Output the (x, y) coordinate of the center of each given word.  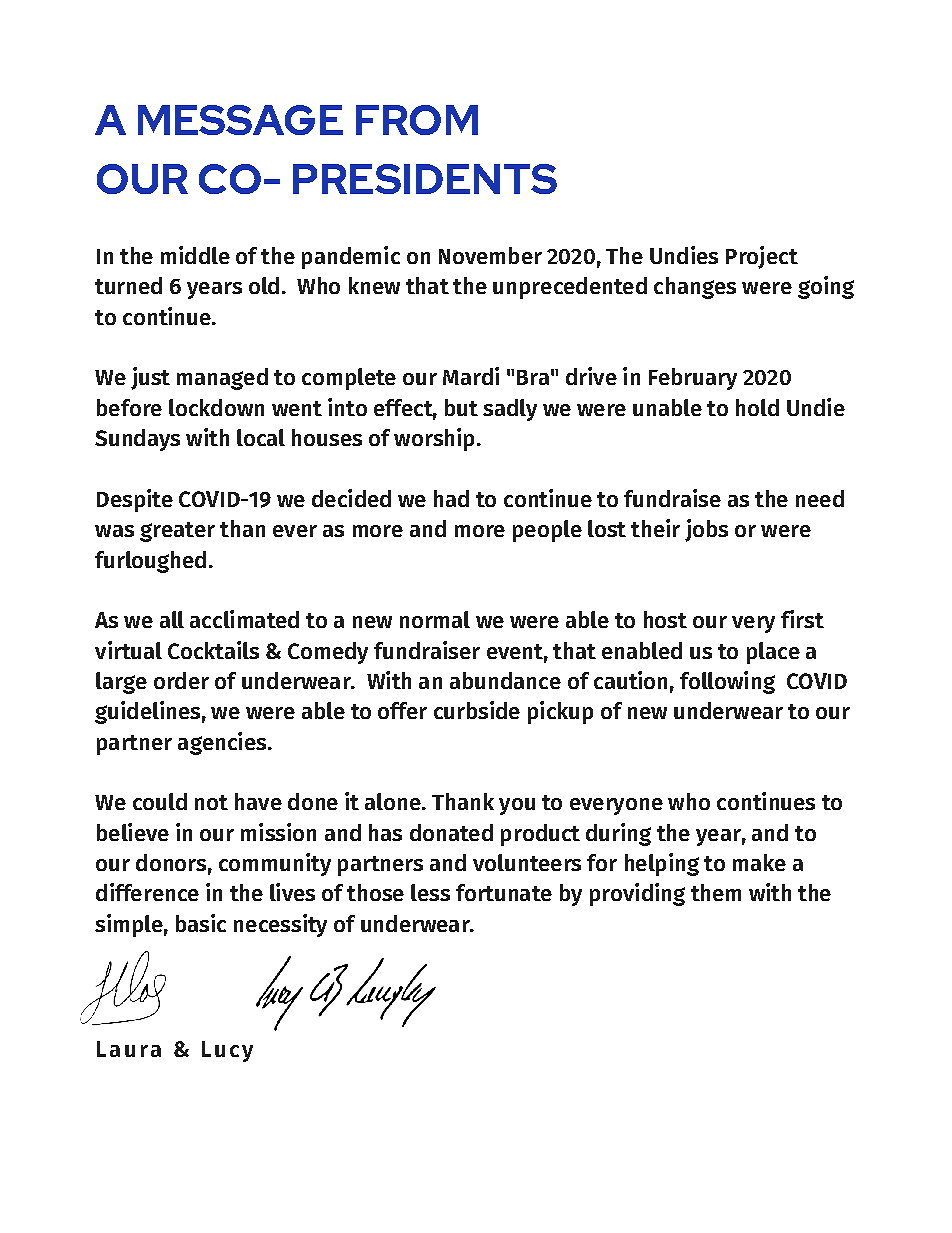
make (759, 862)
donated (451, 832)
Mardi (471, 376)
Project (762, 257)
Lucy (227, 1051)
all (172, 619)
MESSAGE (240, 120)
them (716, 892)
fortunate (504, 892)
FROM (417, 120)
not (211, 802)
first (802, 619)
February (693, 379)
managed (222, 379)
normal (435, 619)
